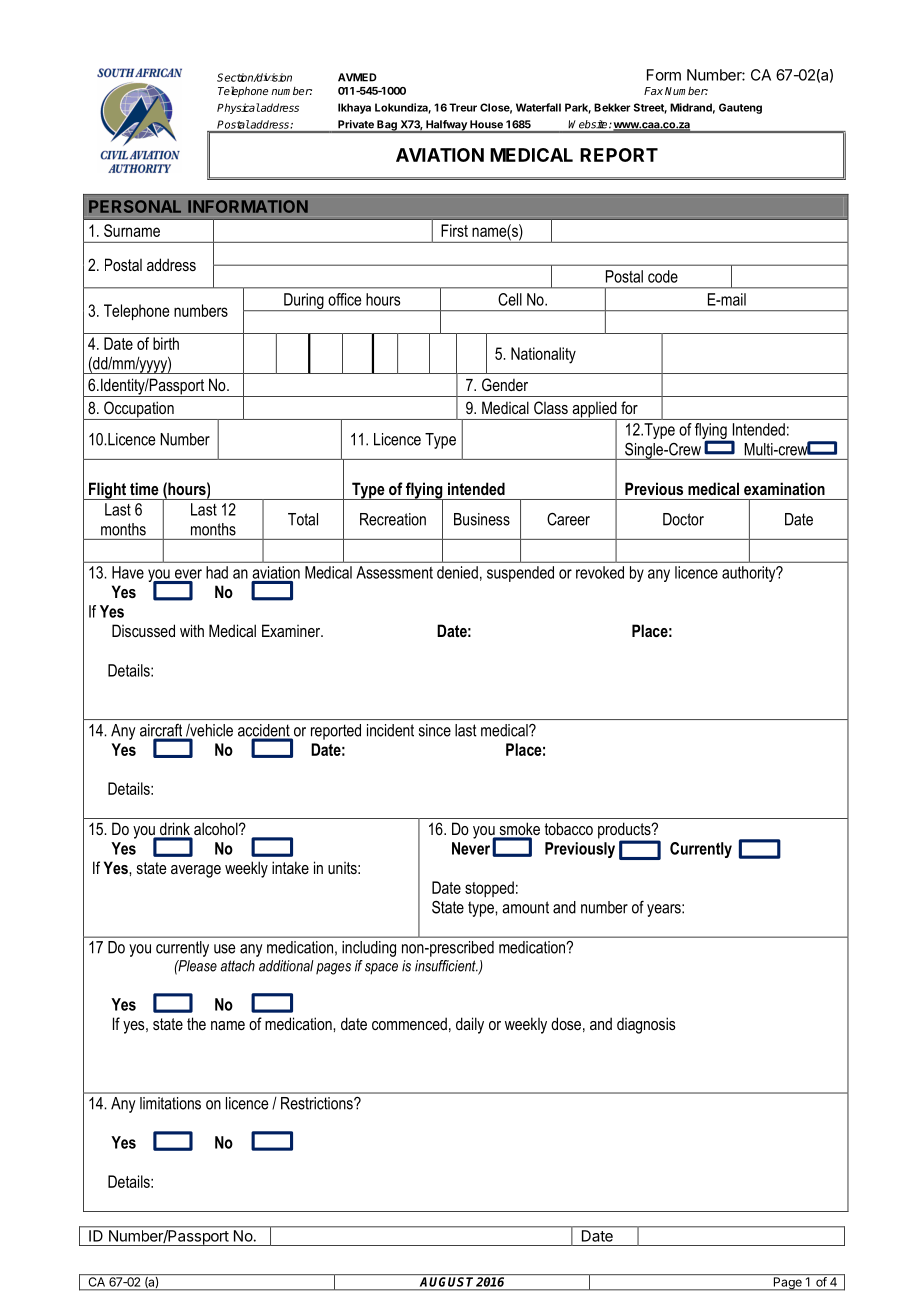 The width and height of the page is (924, 1308). I want to click on Physical, so click(238, 108).
